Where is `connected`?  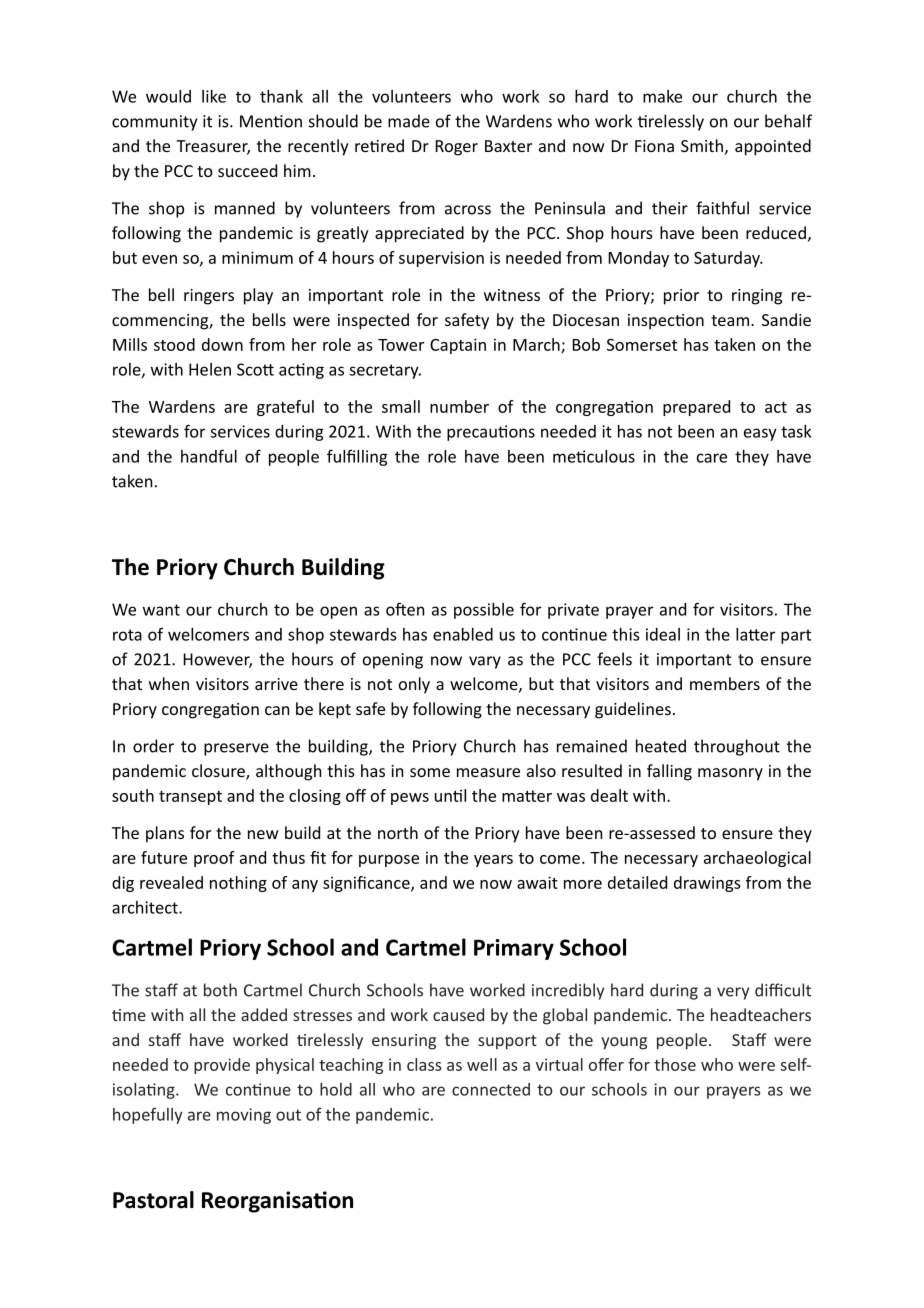 connected is located at coordinates (491, 1089).
